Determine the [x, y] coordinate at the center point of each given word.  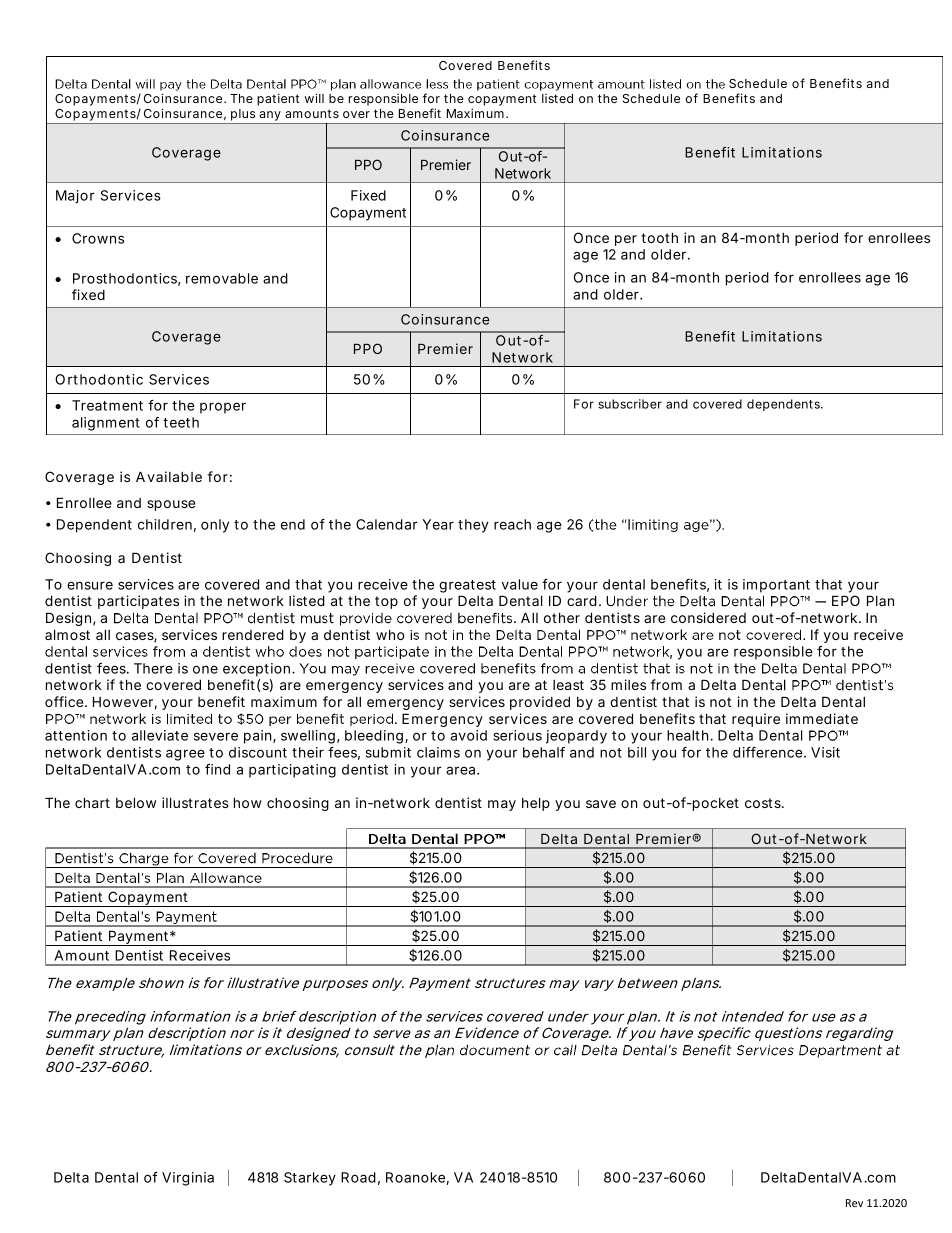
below [136, 802]
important [776, 586]
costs [764, 803]
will [314, 98]
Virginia [188, 1179]
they [473, 526]
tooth [659, 237]
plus [243, 115]
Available [169, 476]
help [536, 804]
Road [358, 1177]
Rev [854, 1203]
